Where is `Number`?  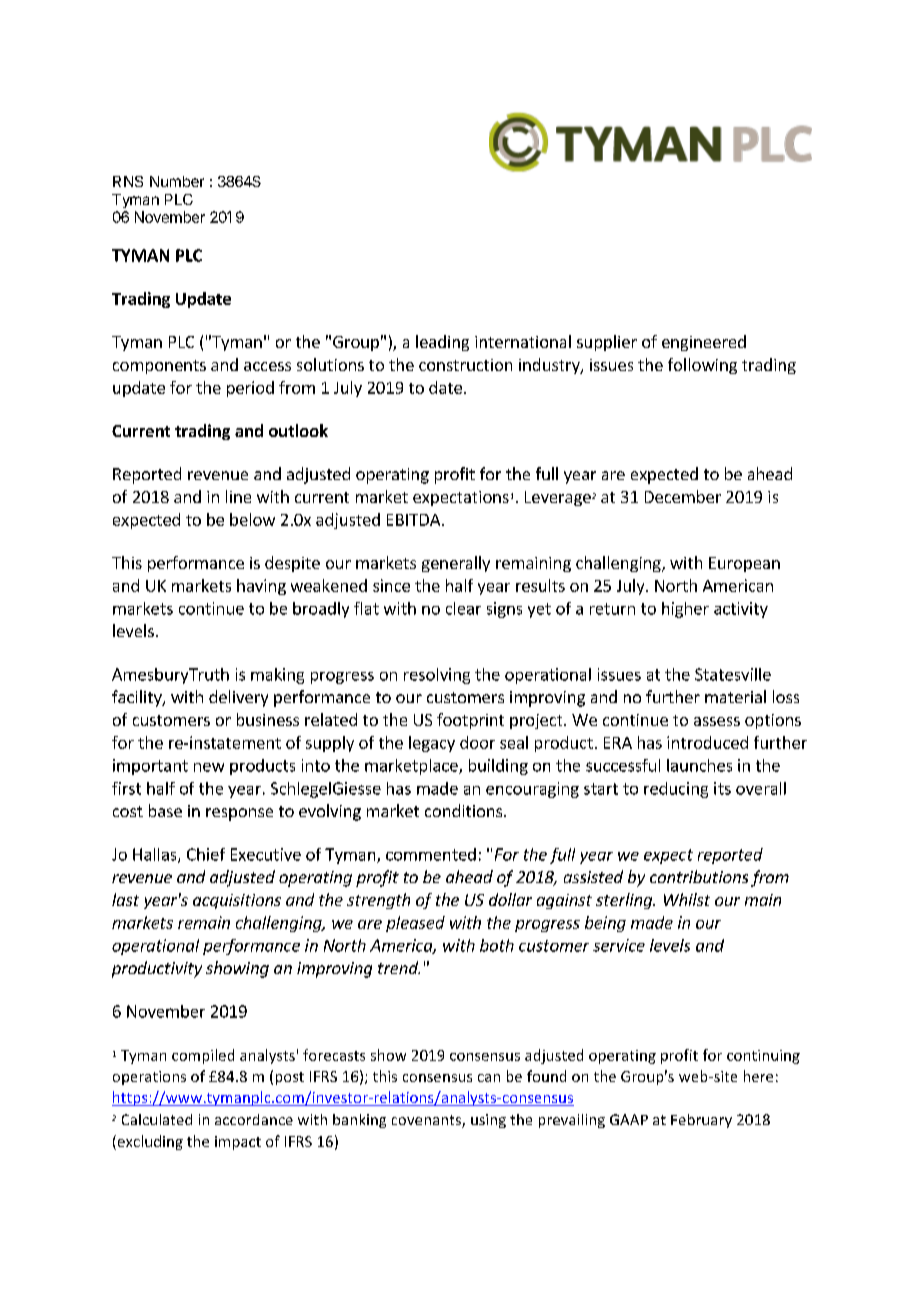 Number is located at coordinates (177, 181).
